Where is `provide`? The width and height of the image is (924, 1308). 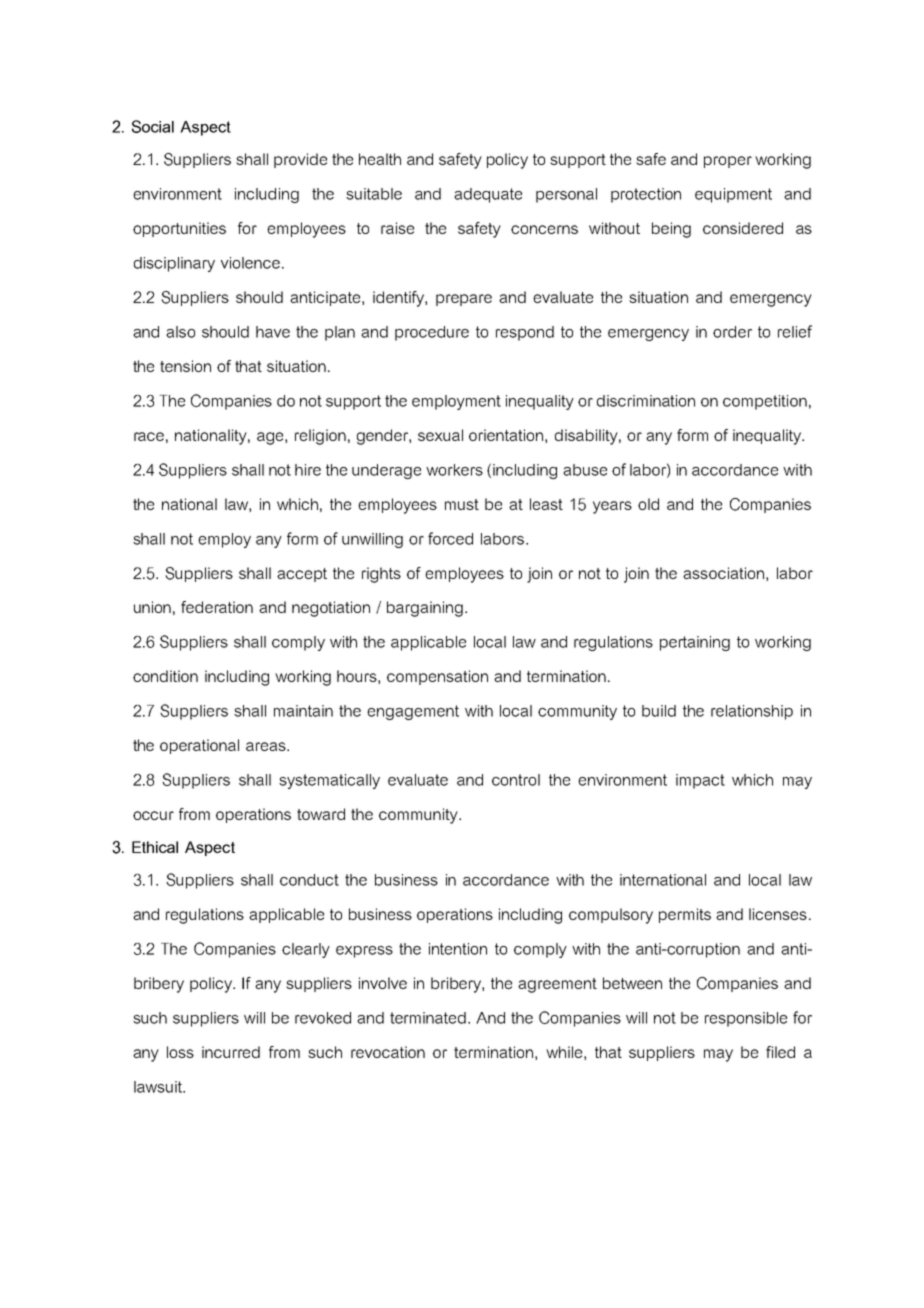
provide is located at coordinates (300, 160).
